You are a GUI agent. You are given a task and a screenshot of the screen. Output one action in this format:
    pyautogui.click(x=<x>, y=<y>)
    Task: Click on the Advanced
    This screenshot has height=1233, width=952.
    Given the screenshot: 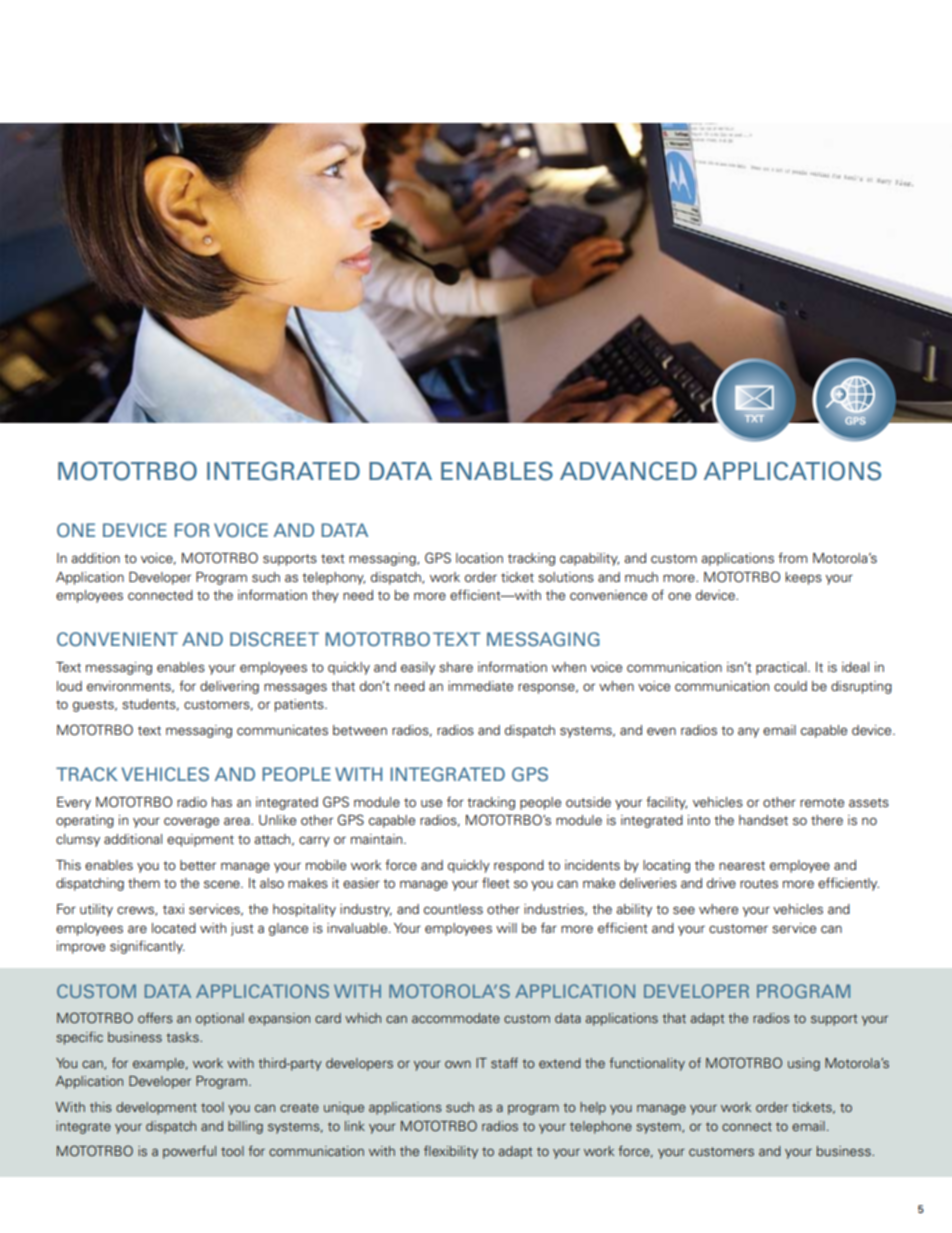 What is the action you would take?
    pyautogui.click(x=628, y=471)
